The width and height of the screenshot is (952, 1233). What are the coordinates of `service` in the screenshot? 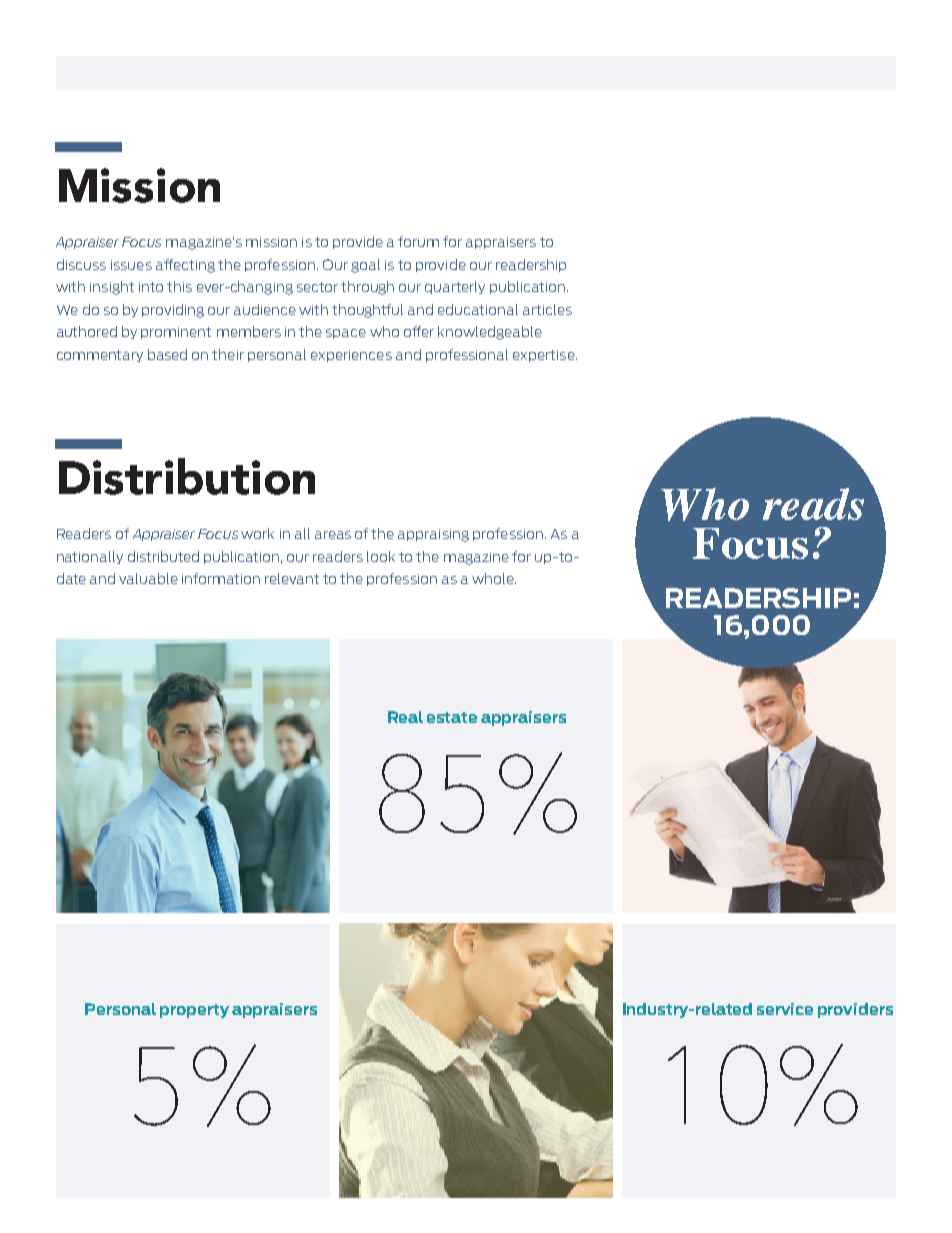 It's located at (785, 1009).
